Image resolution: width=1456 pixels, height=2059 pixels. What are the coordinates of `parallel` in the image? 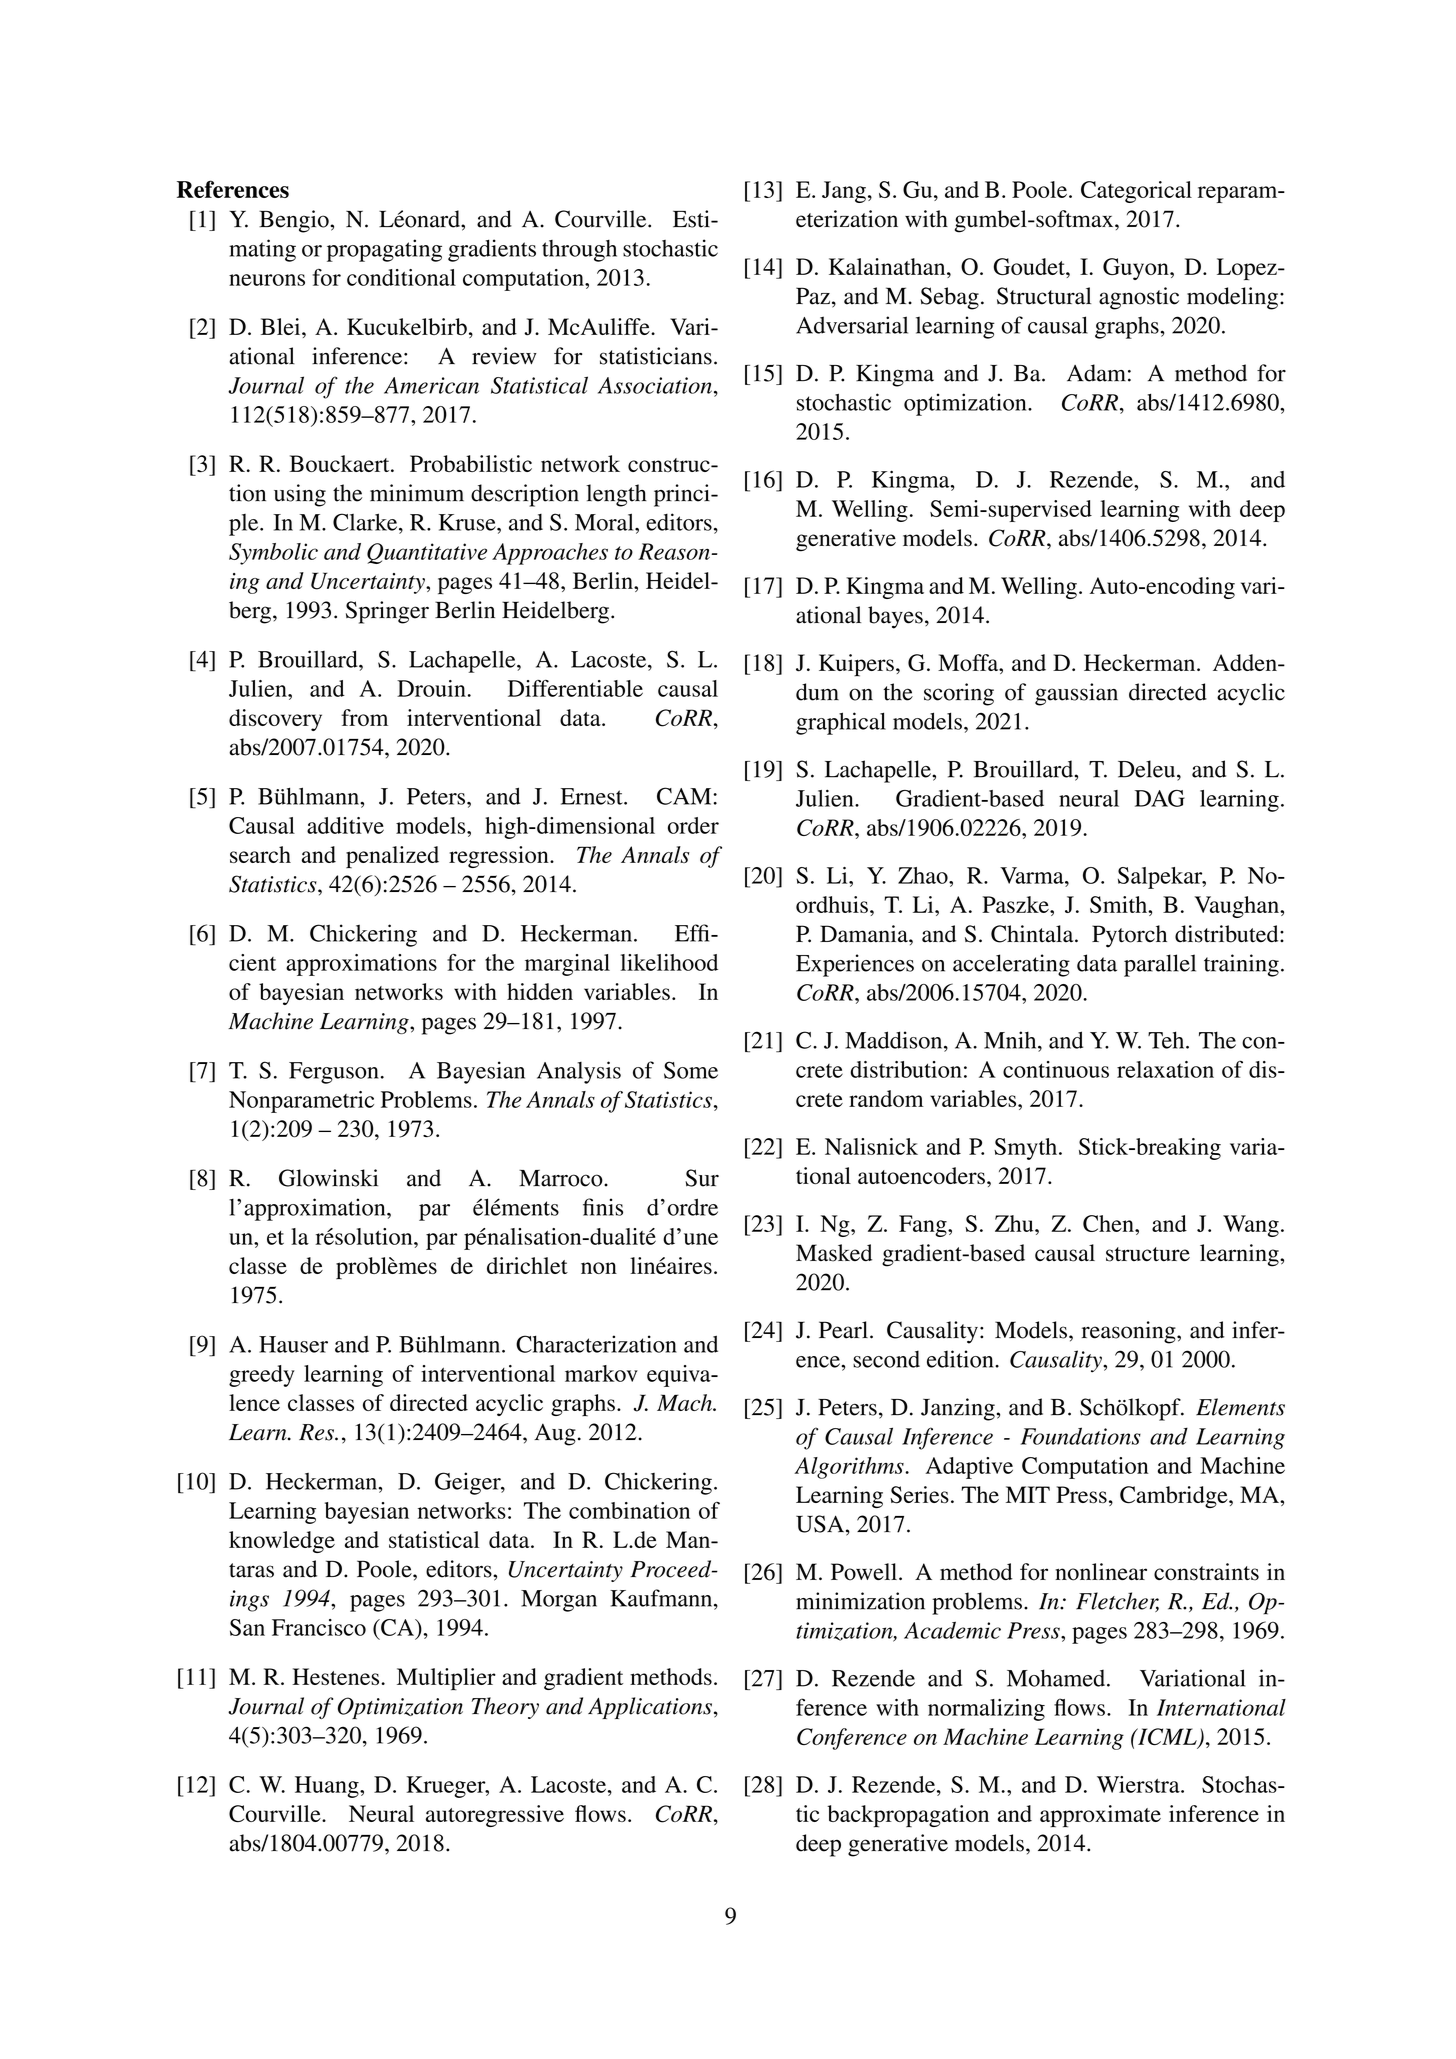 It's located at (1160, 965).
